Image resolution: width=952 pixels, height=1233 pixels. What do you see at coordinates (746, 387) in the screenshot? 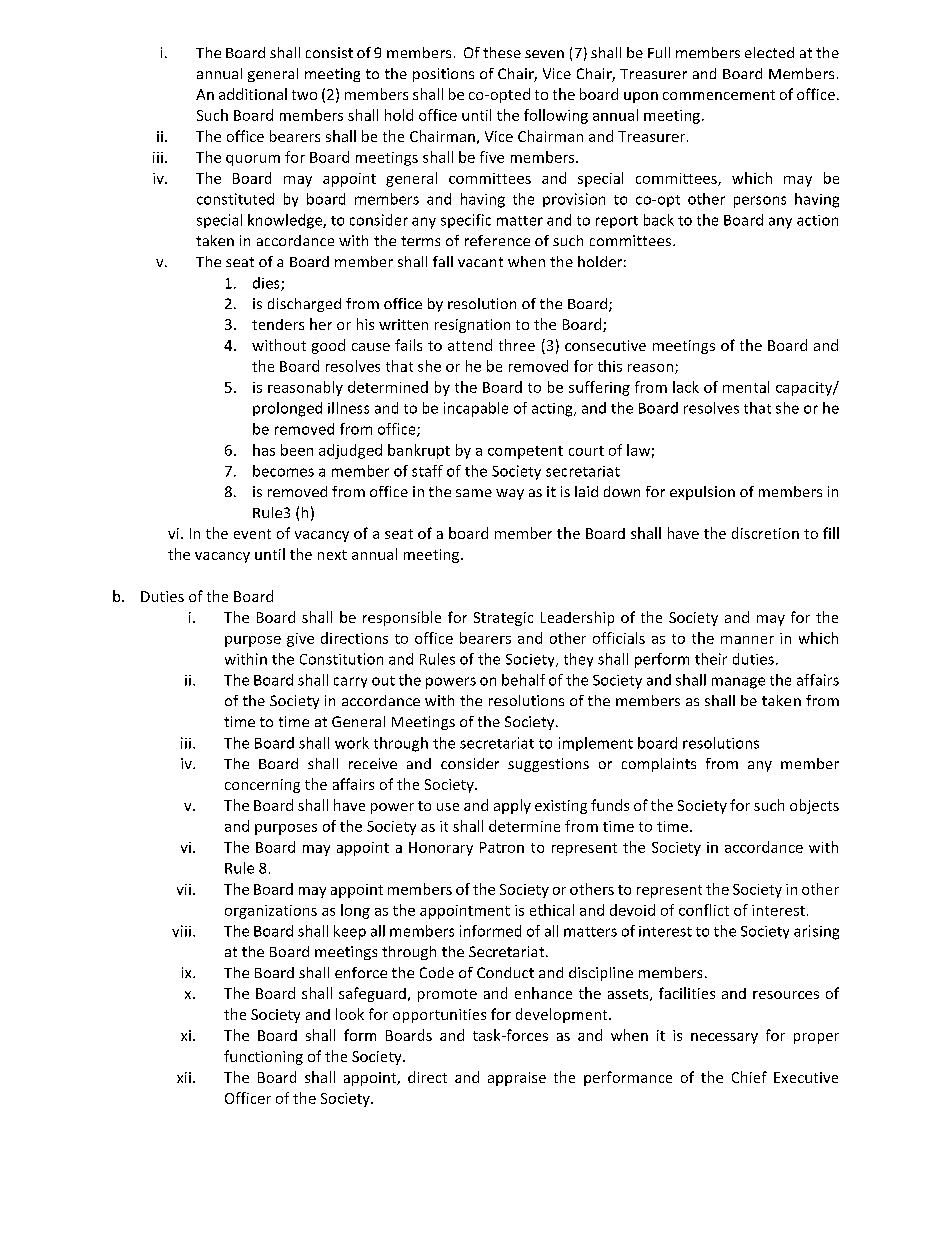
I see `mental` at bounding box center [746, 387].
